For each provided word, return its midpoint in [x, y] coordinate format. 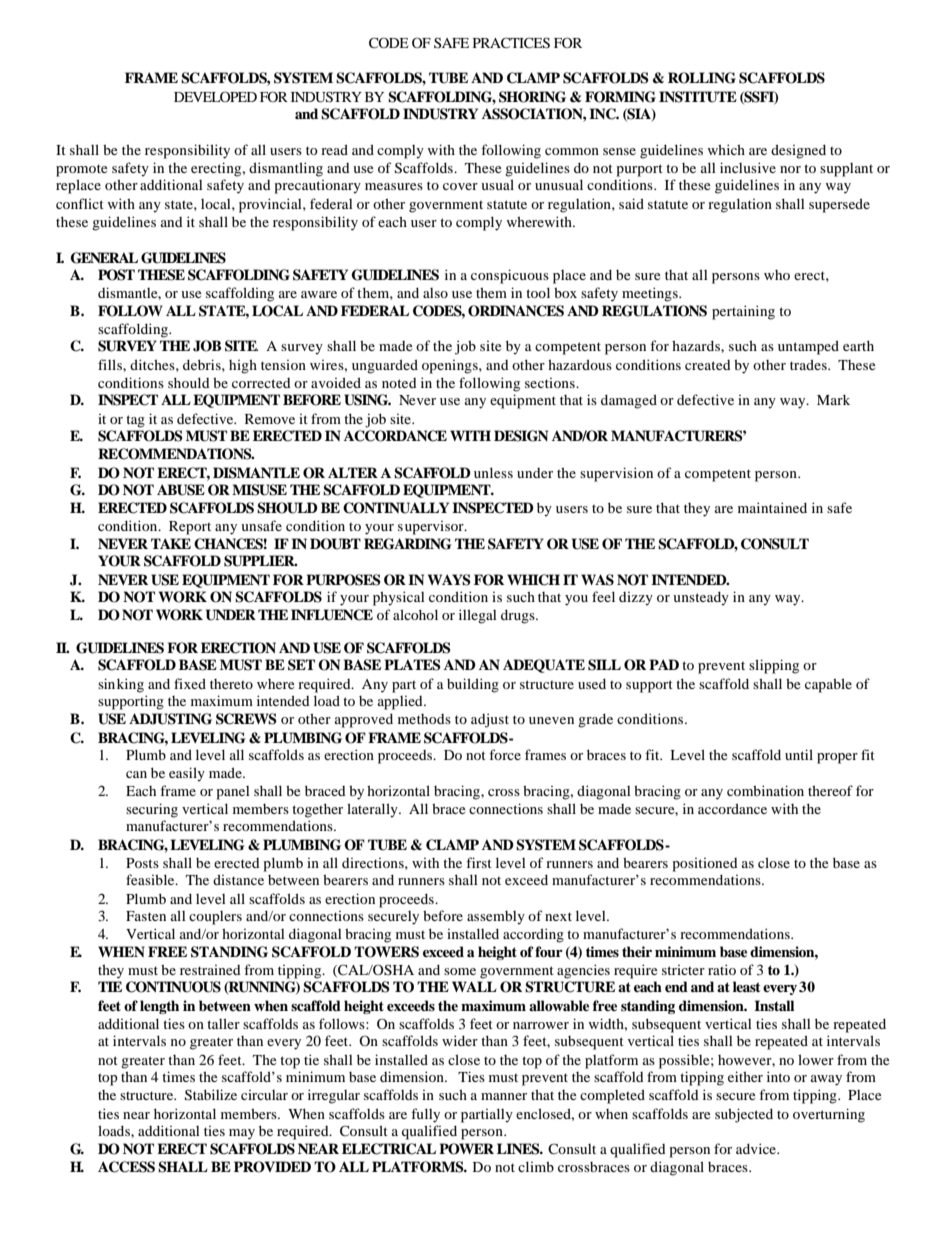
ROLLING [702, 78]
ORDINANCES [516, 311]
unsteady [701, 598]
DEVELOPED [215, 96]
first [479, 862]
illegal [478, 616]
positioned [705, 865]
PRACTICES [511, 43]
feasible [151, 879]
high [243, 366]
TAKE [171, 543]
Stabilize [211, 1095]
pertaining [743, 312]
